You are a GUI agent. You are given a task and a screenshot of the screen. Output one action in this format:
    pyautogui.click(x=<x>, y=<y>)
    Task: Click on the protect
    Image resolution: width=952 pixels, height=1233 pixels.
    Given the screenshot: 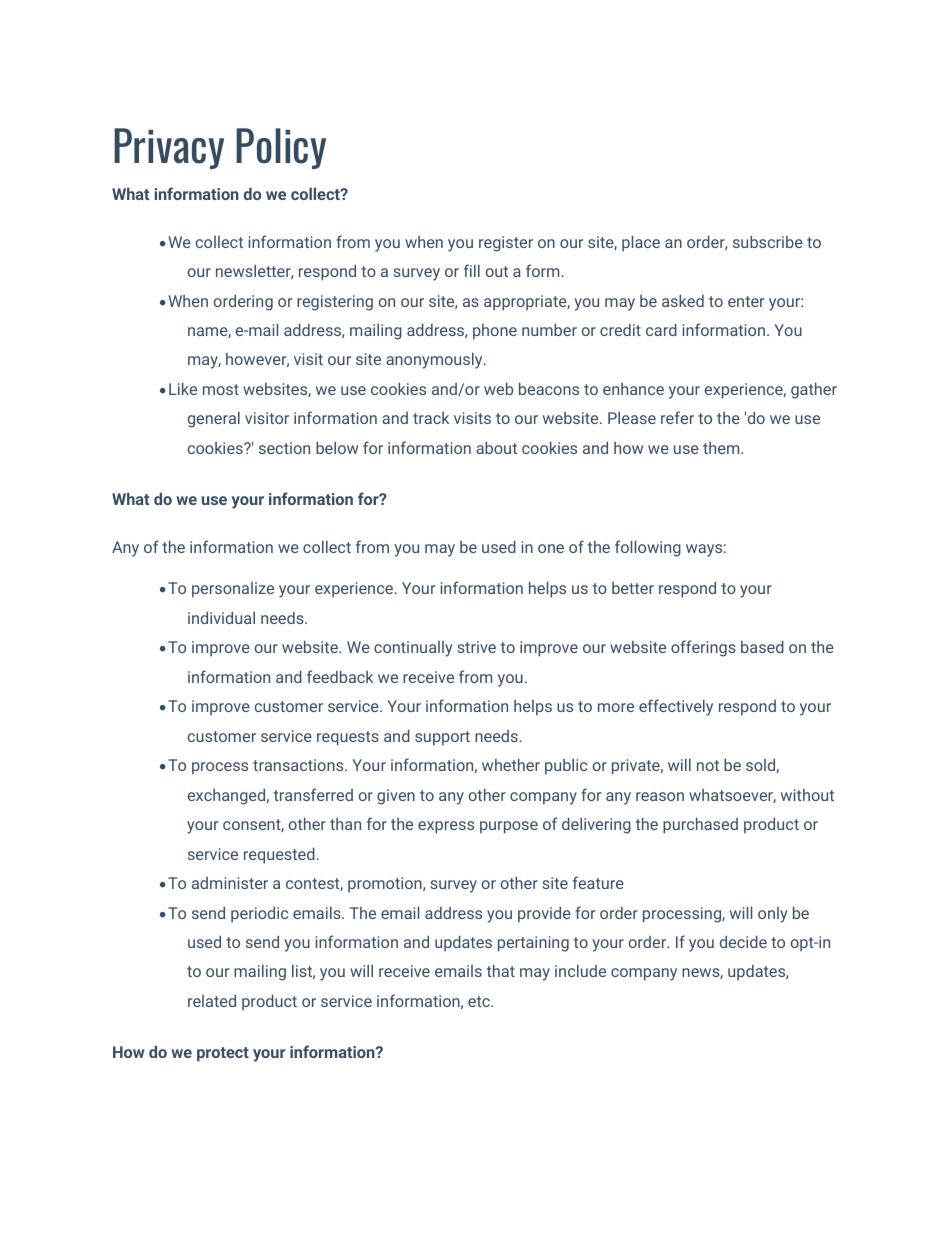 What is the action you would take?
    pyautogui.click(x=223, y=1054)
